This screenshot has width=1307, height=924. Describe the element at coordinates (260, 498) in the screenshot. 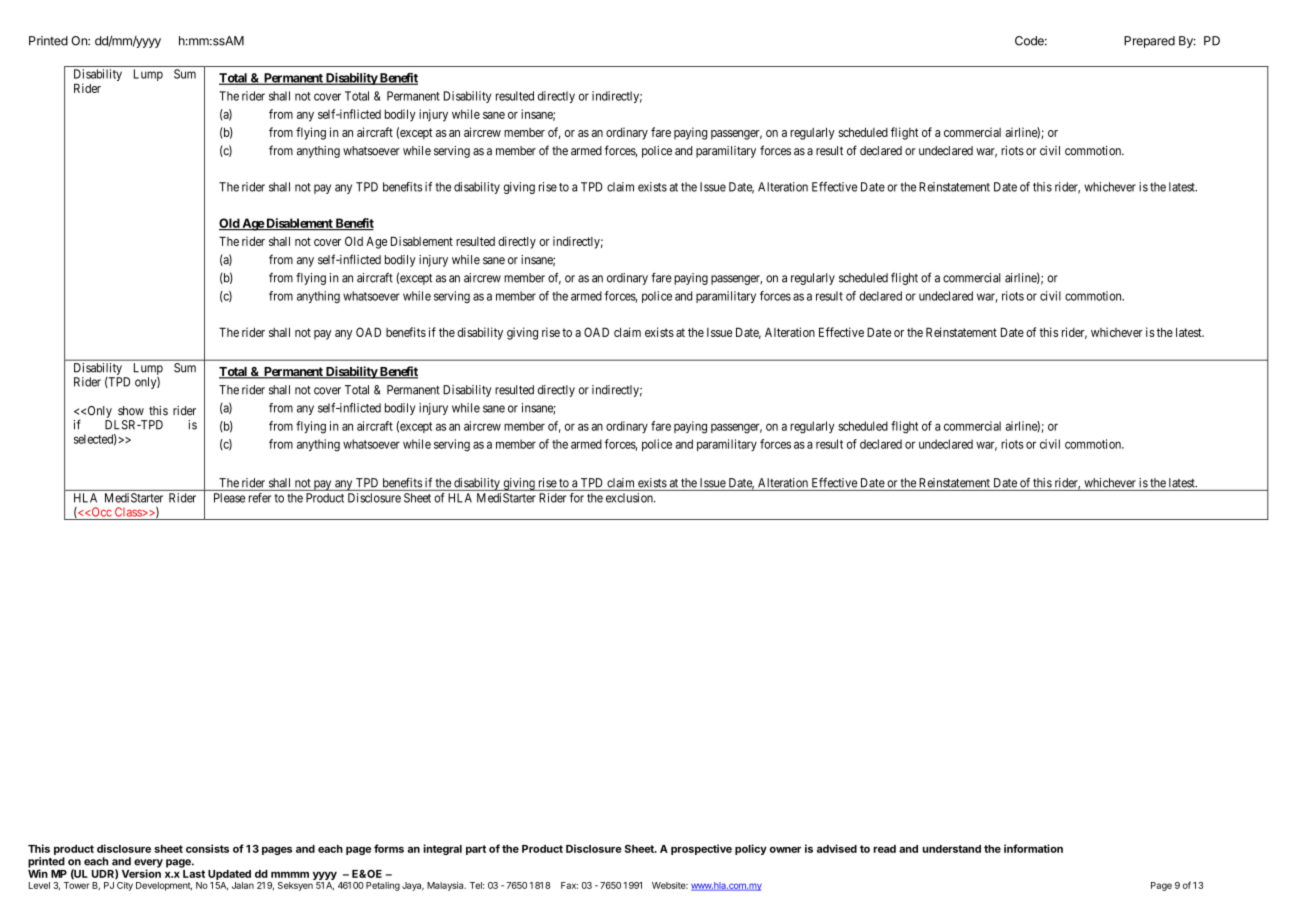

I see `refer` at that location.
